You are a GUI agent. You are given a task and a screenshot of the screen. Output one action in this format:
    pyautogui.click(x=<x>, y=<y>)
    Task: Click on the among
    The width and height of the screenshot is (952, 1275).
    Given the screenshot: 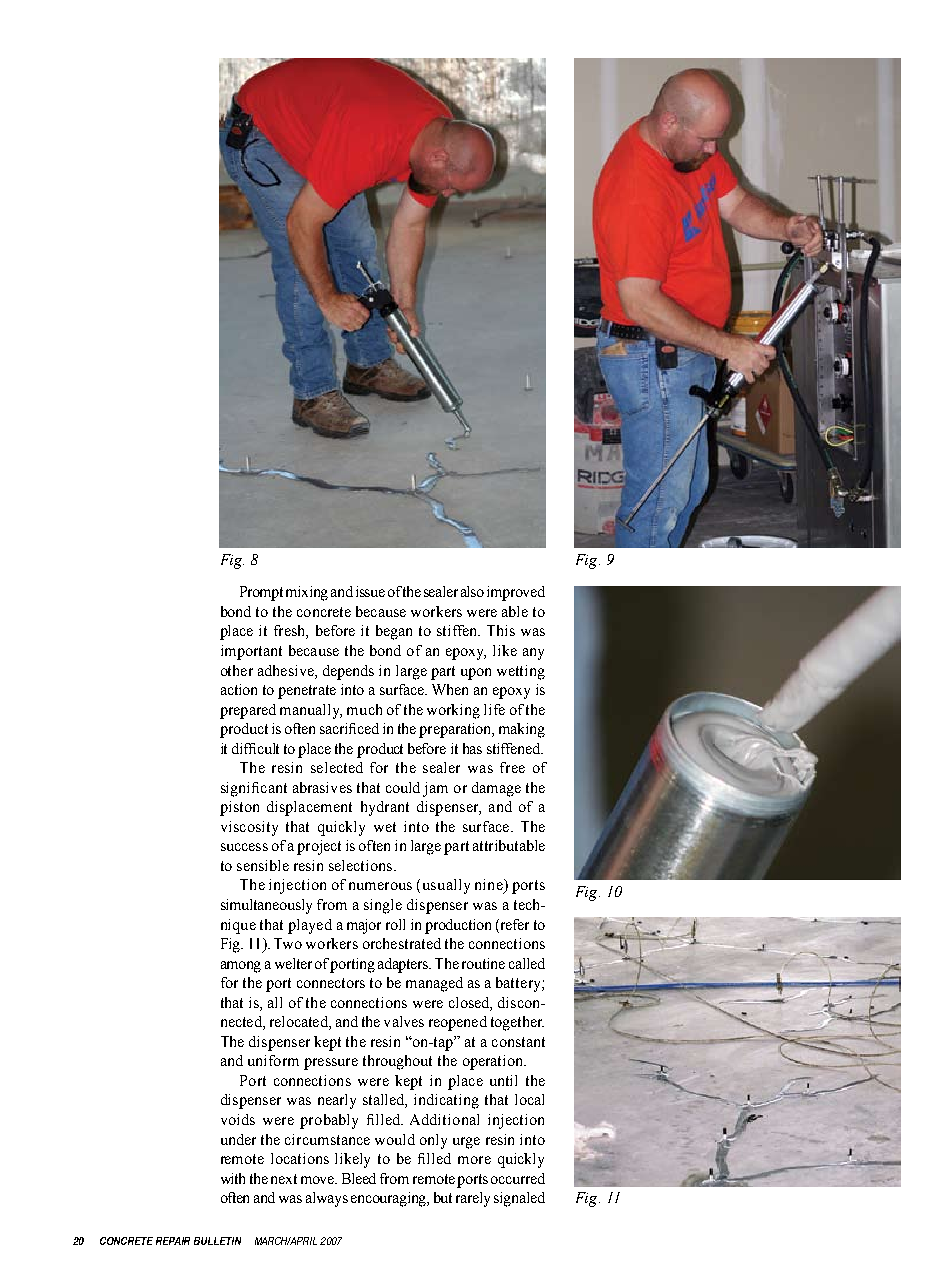 What is the action you would take?
    pyautogui.click(x=241, y=967)
